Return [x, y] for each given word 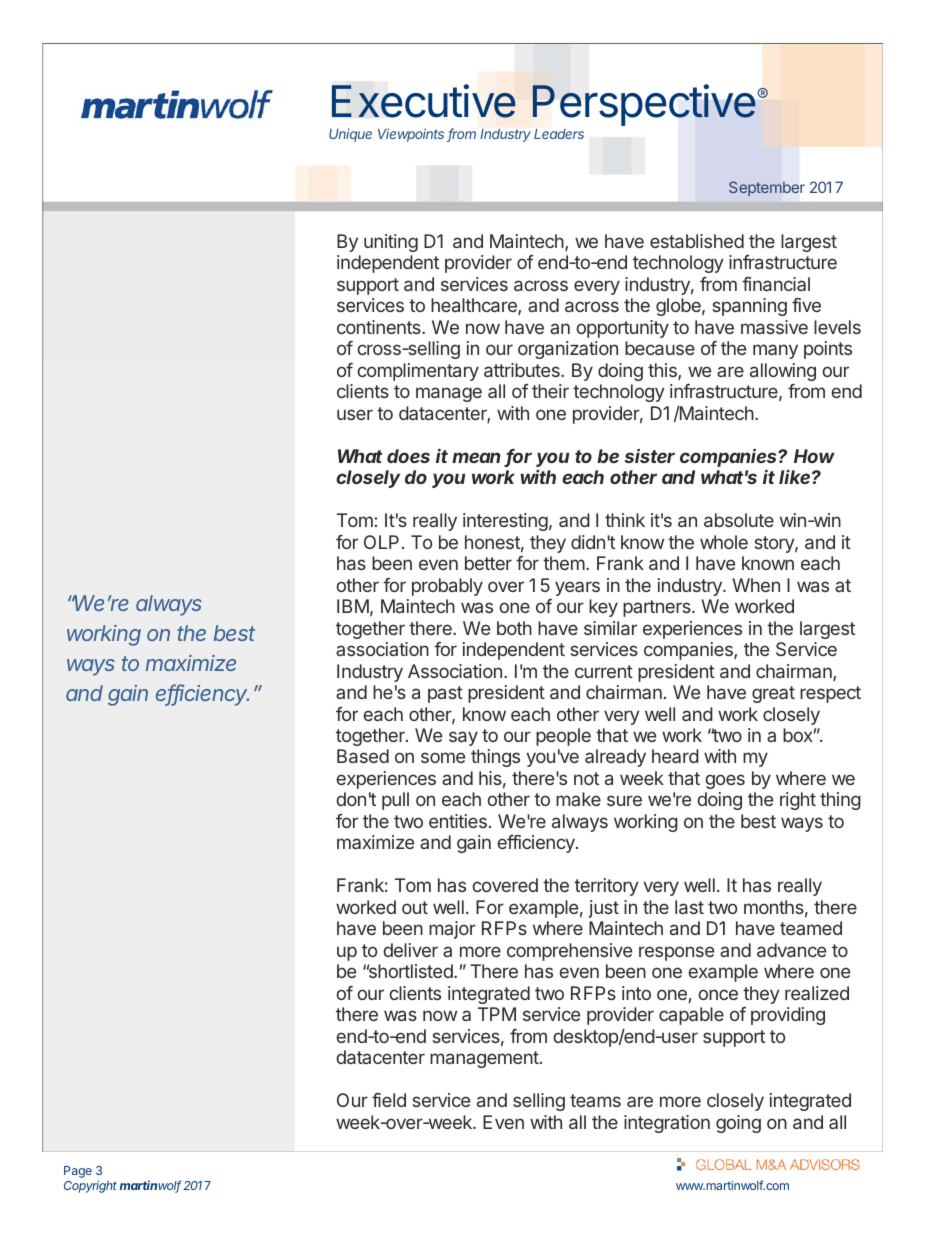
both [514, 628]
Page [78, 1172]
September [767, 188]
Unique [350, 135]
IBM [353, 606]
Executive [424, 101]
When [756, 585]
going [738, 1124]
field [389, 1100]
